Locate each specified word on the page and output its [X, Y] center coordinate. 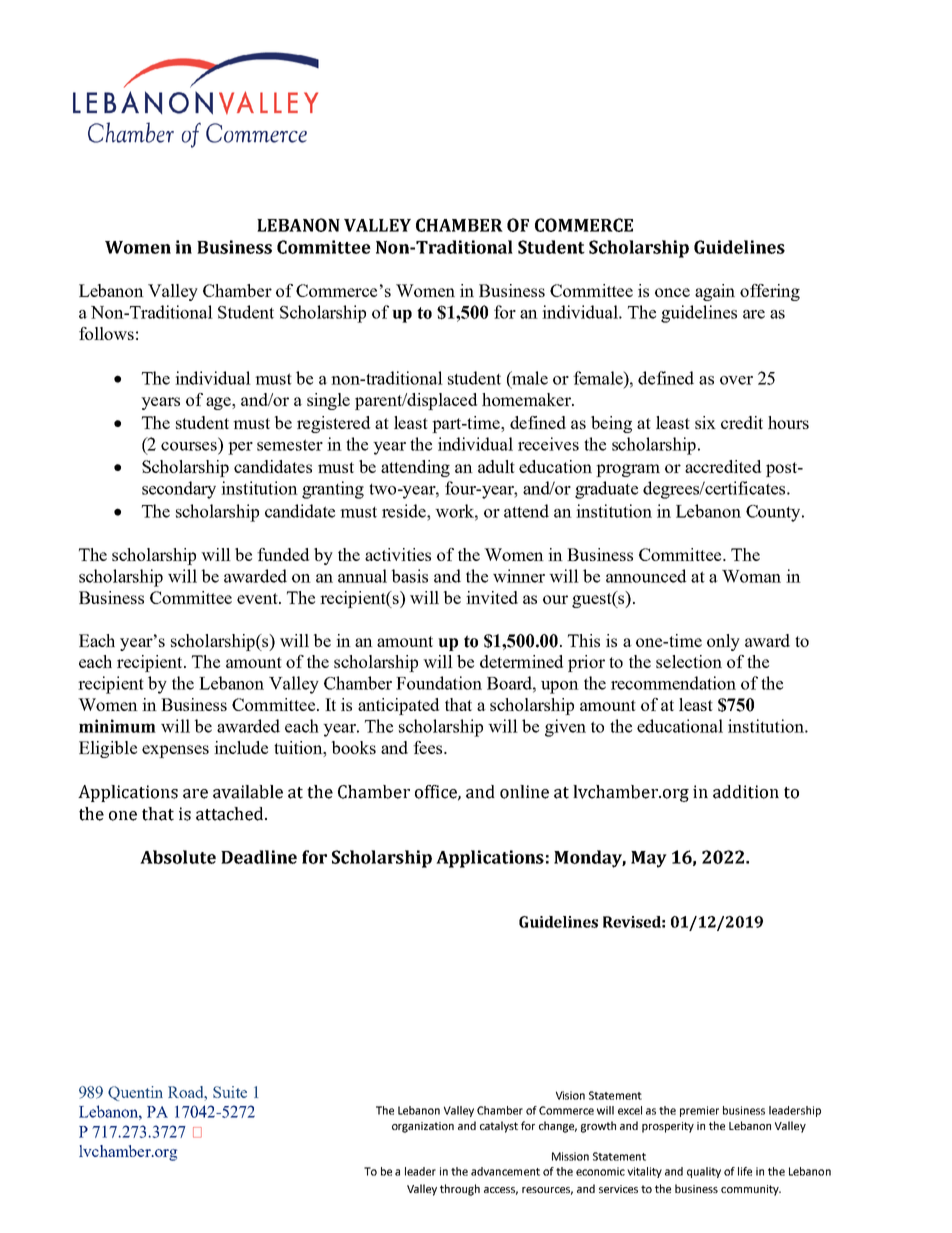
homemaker [527, 399]
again [715, 292]
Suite [230, 1092]
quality [704, 1172]
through [460, 1190]
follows [106, 333]
